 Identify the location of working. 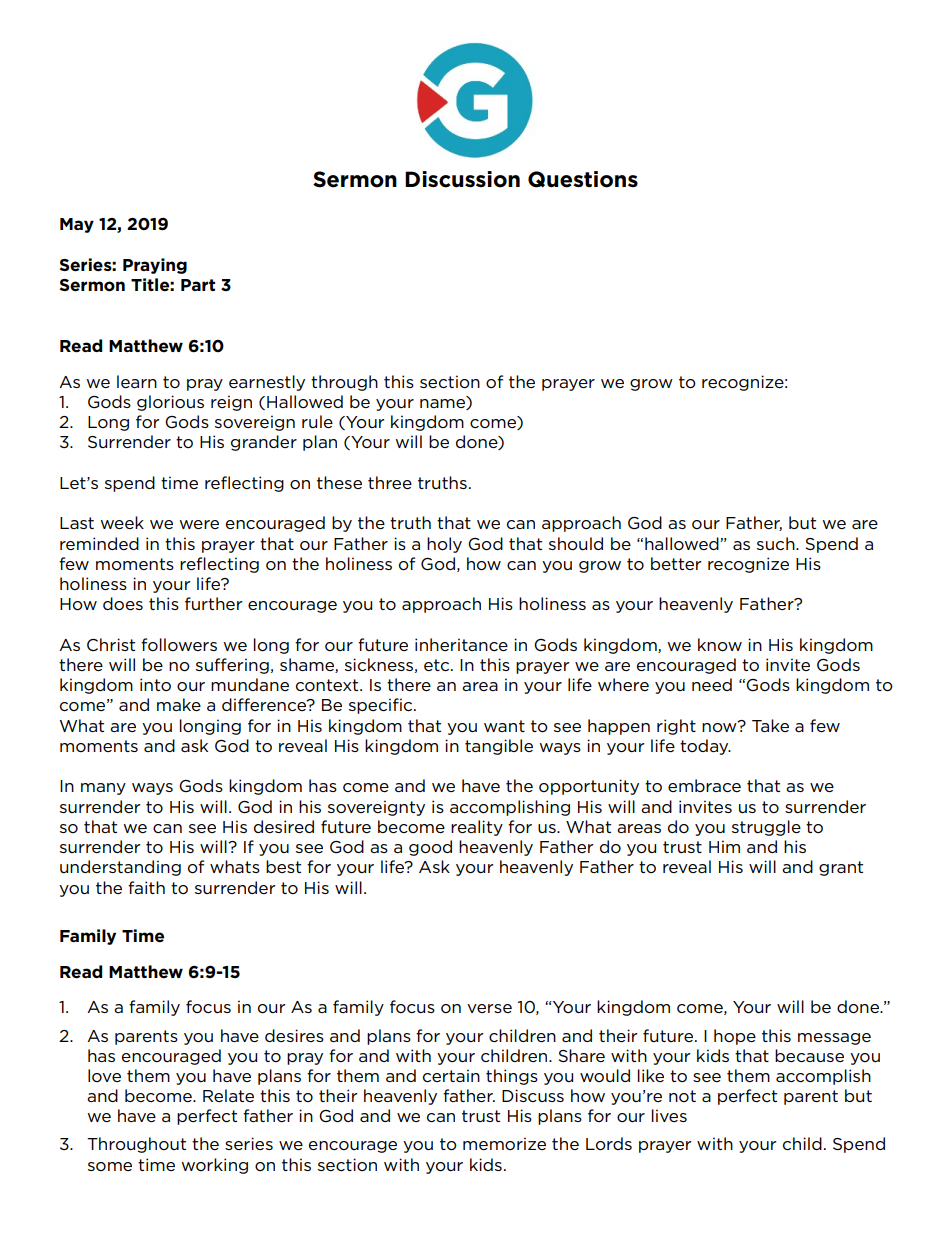
(214, 1166).
